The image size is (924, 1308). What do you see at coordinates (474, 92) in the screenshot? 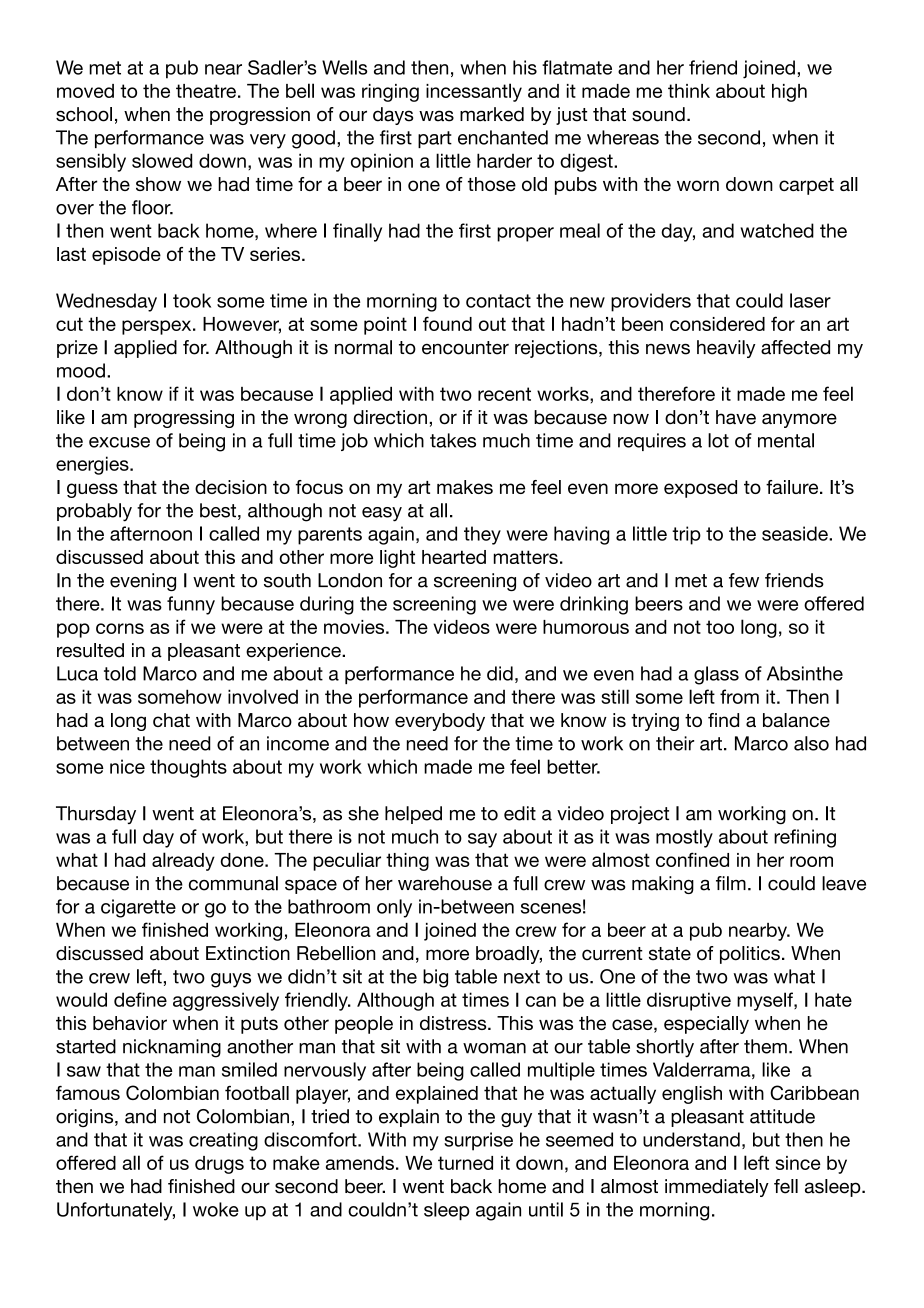
I see `incessantly` at bounding box center [474, 92].
